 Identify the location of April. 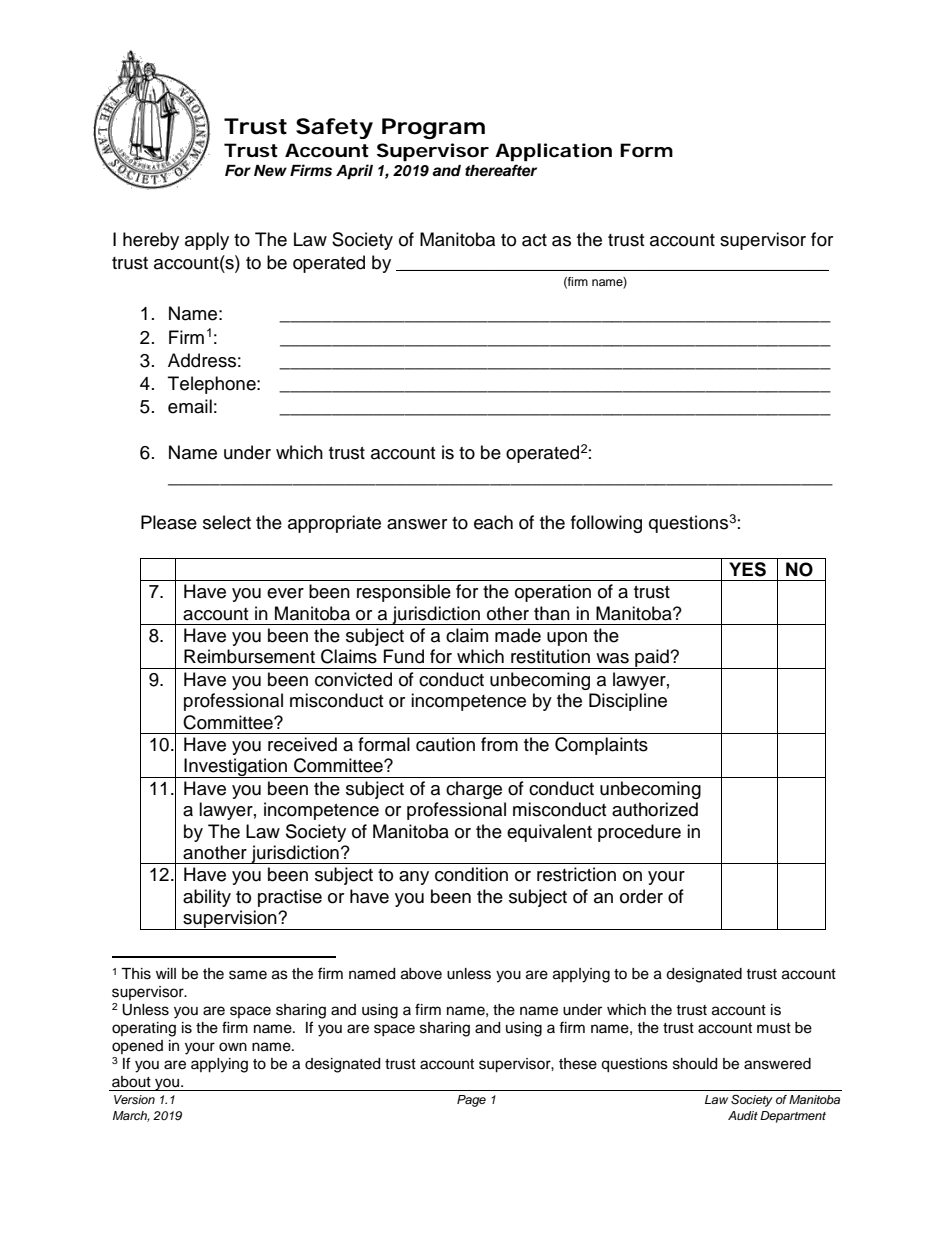
(354, 172).
